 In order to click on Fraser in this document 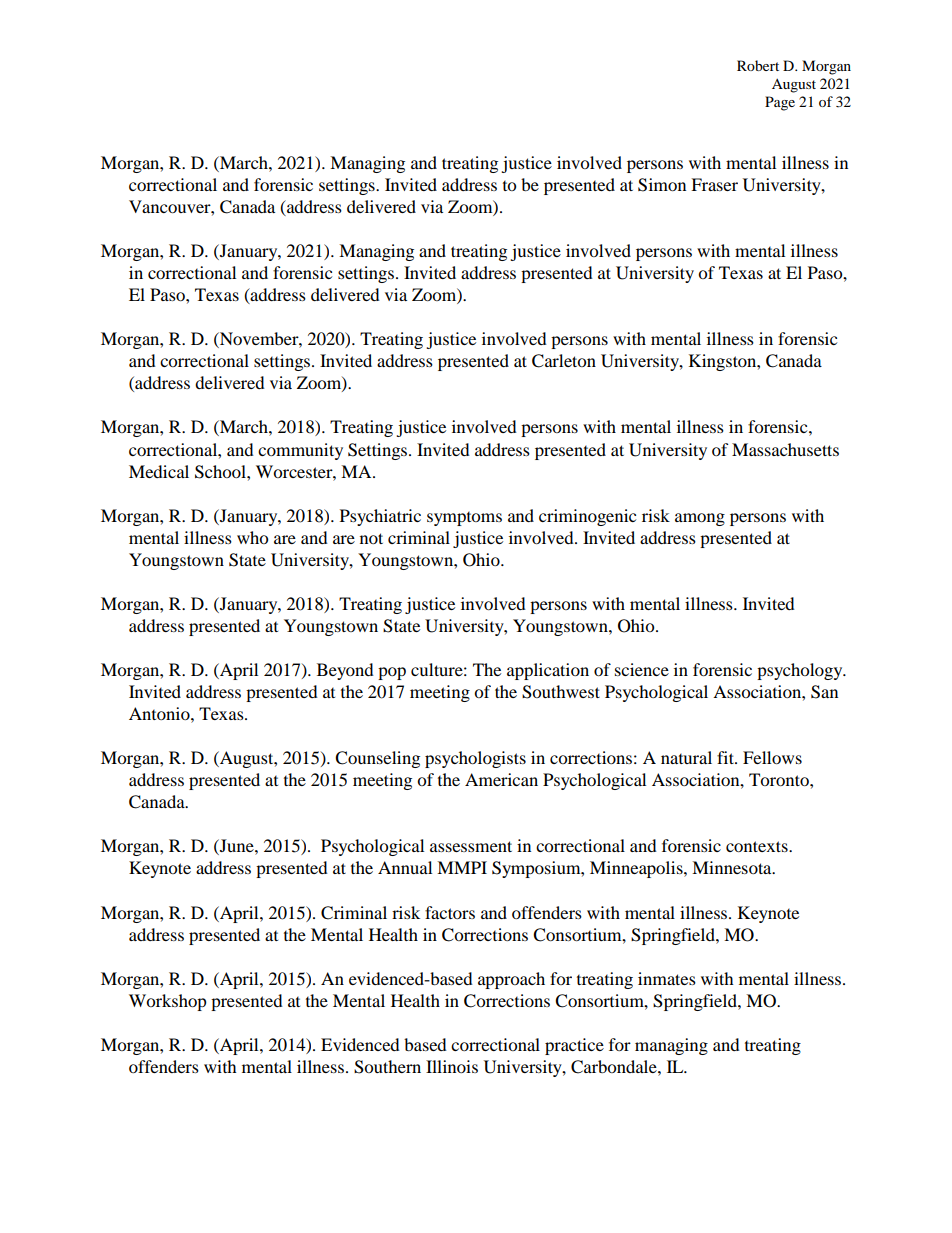, I will do `click(714, 184)`.
